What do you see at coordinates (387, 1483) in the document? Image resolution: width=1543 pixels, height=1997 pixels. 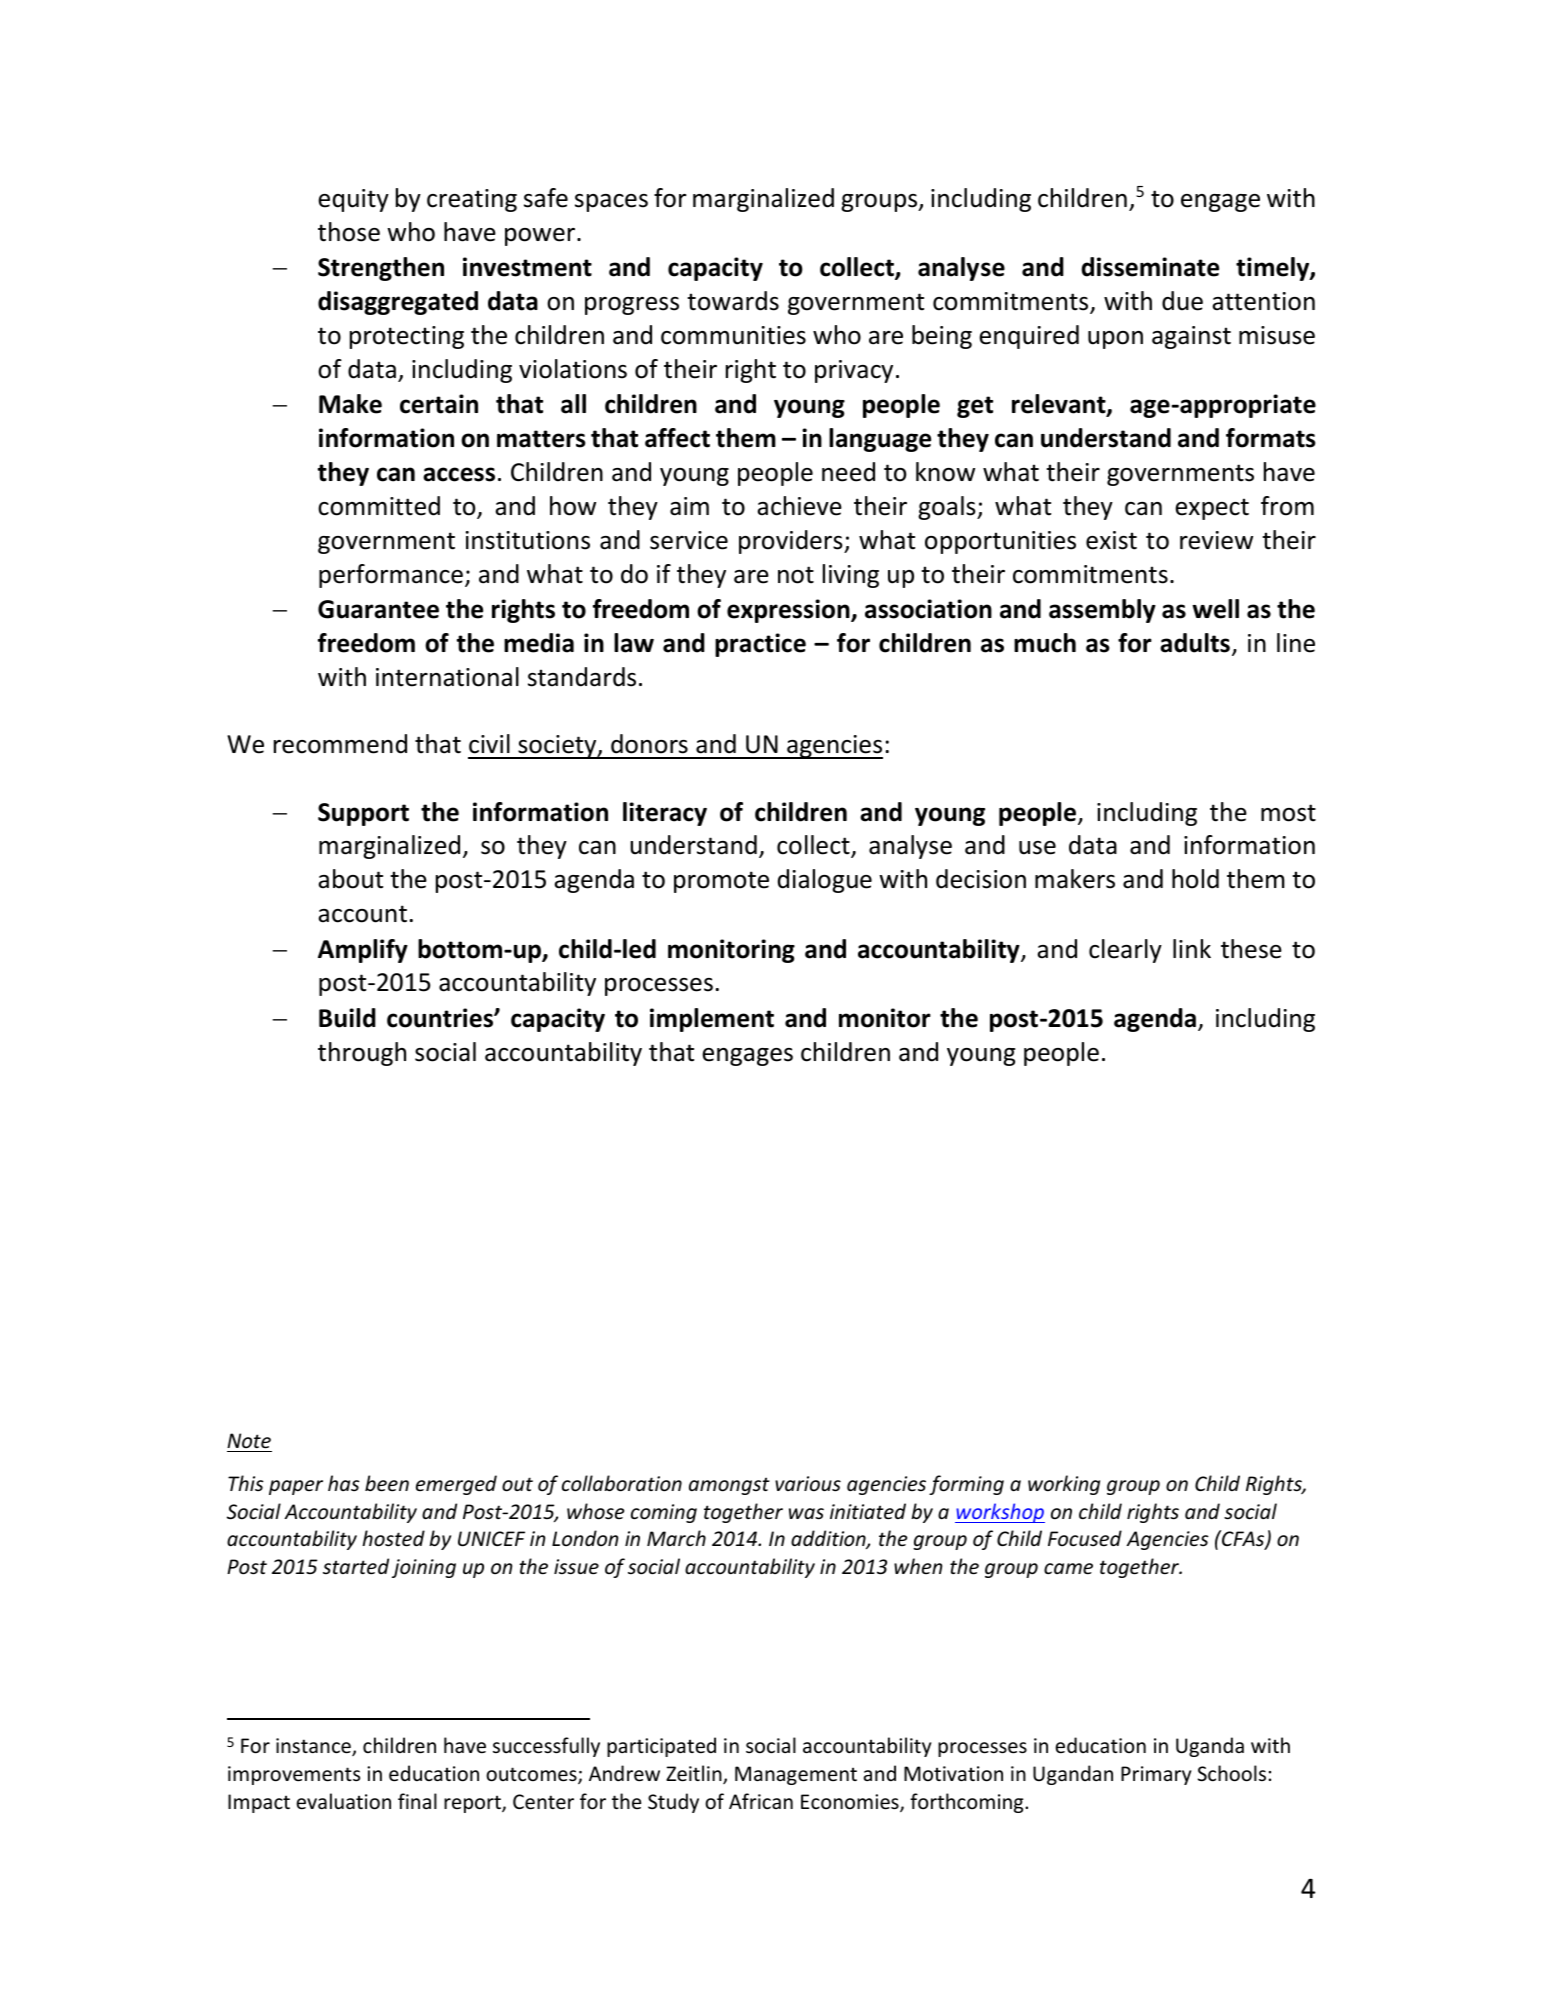 I see `been` at bounding box center [387, 1483].
